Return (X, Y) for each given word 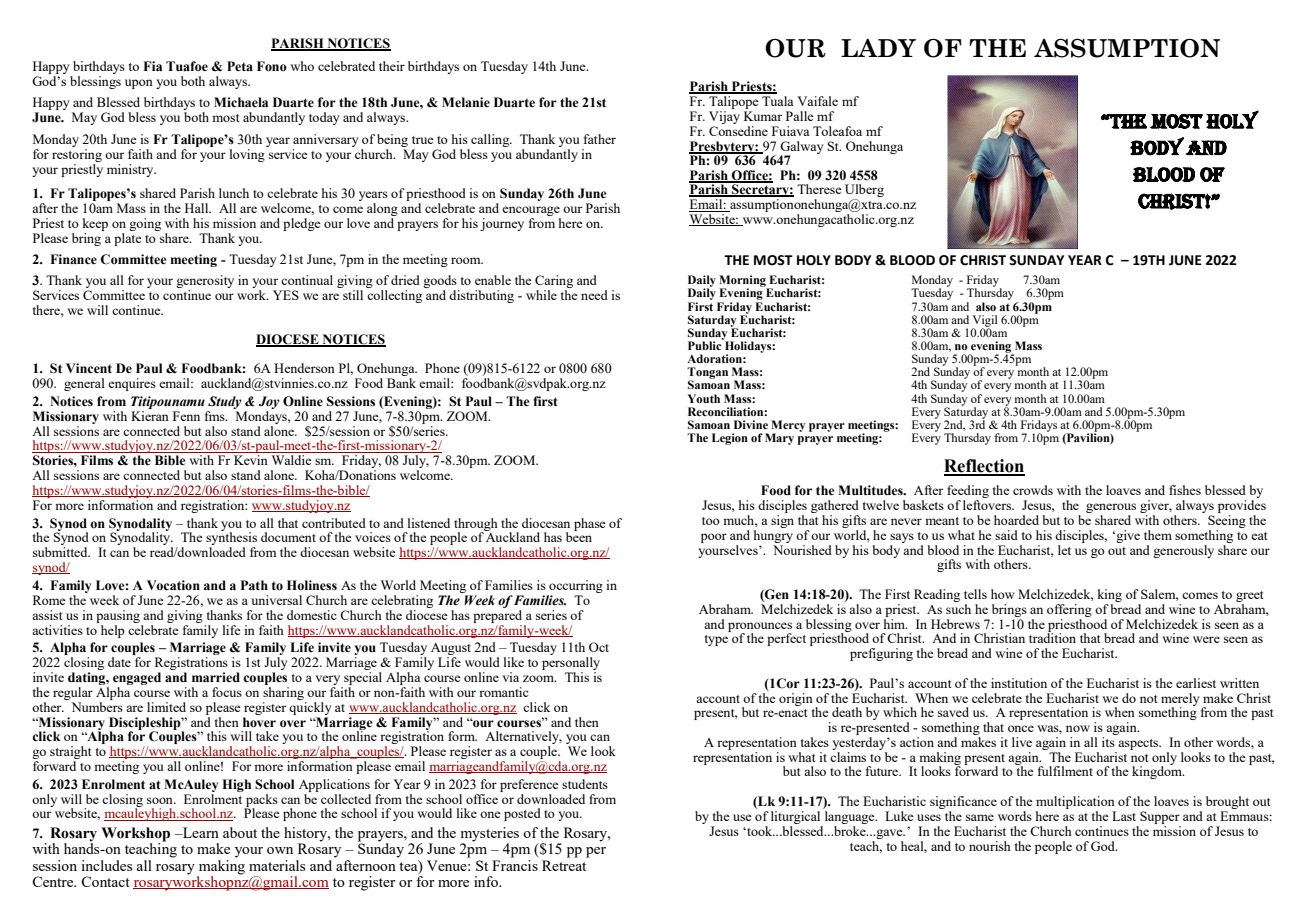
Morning (743, 282)
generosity (205, 283)
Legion (730, 439)
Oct (599, 647)
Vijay (724, 117)
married (216, 677)
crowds (1033, 490)
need (594, 295)
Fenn (186, 416)
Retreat (564, 865)
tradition (1052, 637)
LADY (878, 48)
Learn (200, 832)
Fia (152, 66)
